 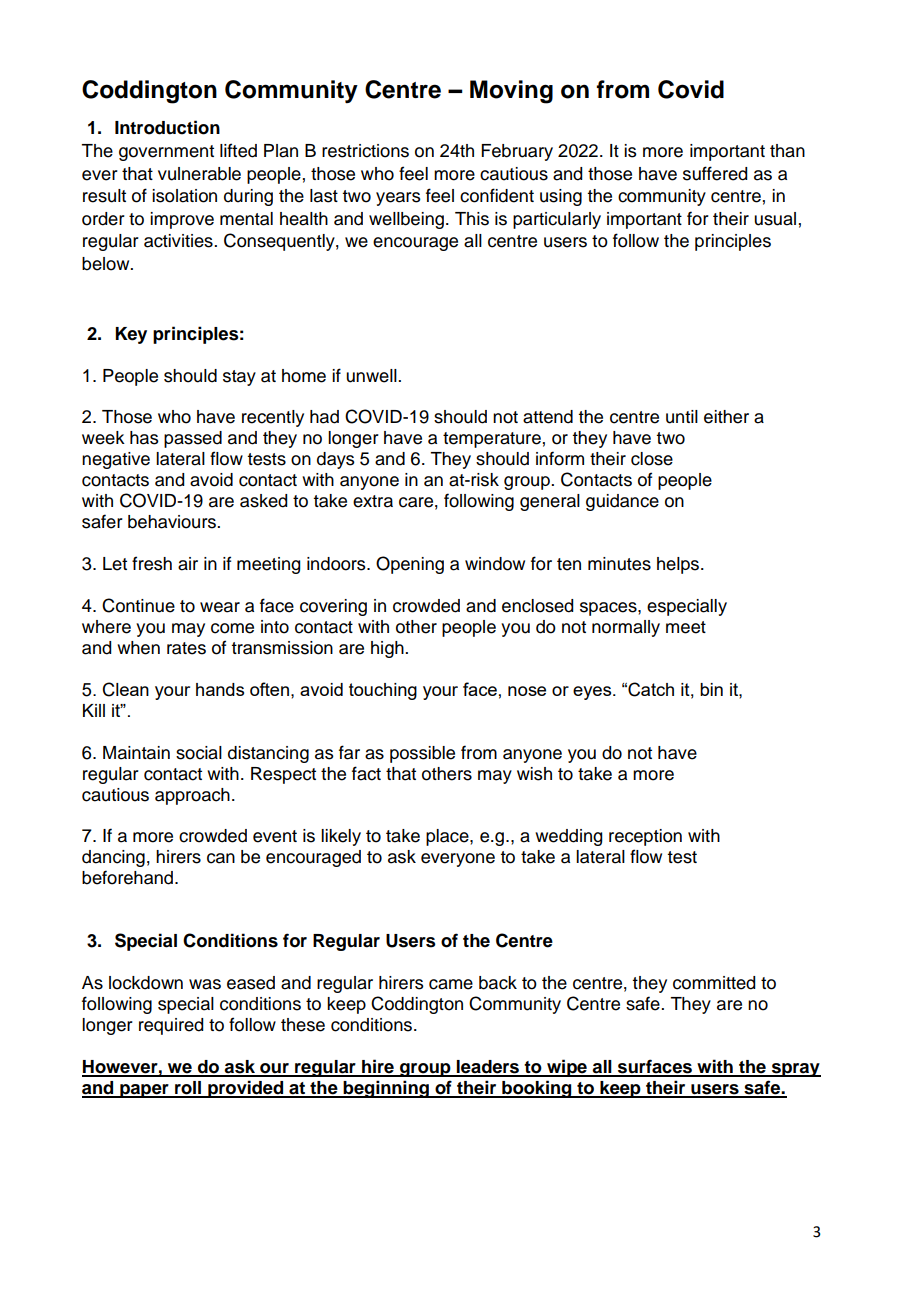 What do you see at coordinates (715, 173) in the page?
I see `suffered` at bounding box center [715, 173].
